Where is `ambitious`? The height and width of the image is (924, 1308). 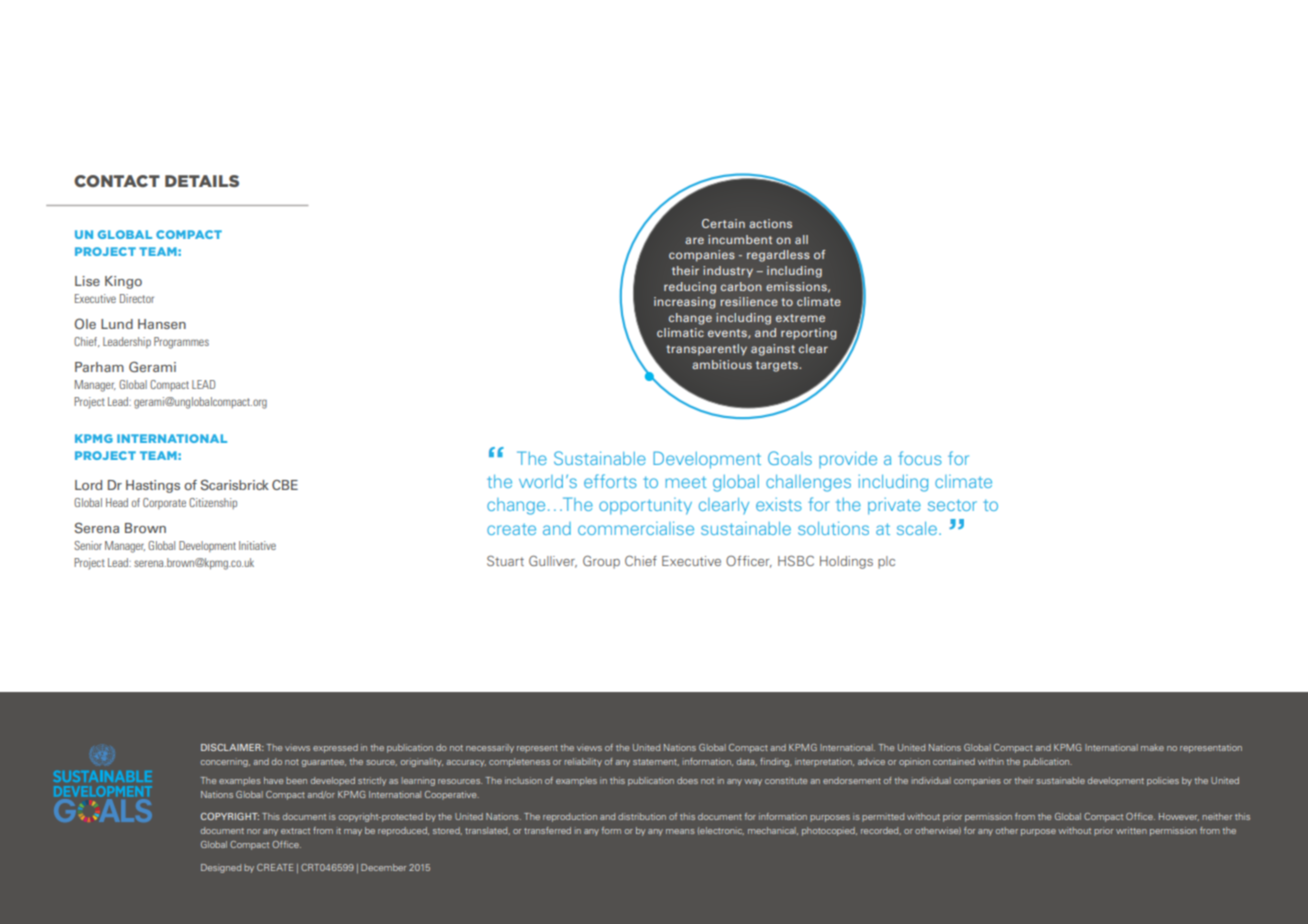 ambitious is located at coordinates (722, 364).
